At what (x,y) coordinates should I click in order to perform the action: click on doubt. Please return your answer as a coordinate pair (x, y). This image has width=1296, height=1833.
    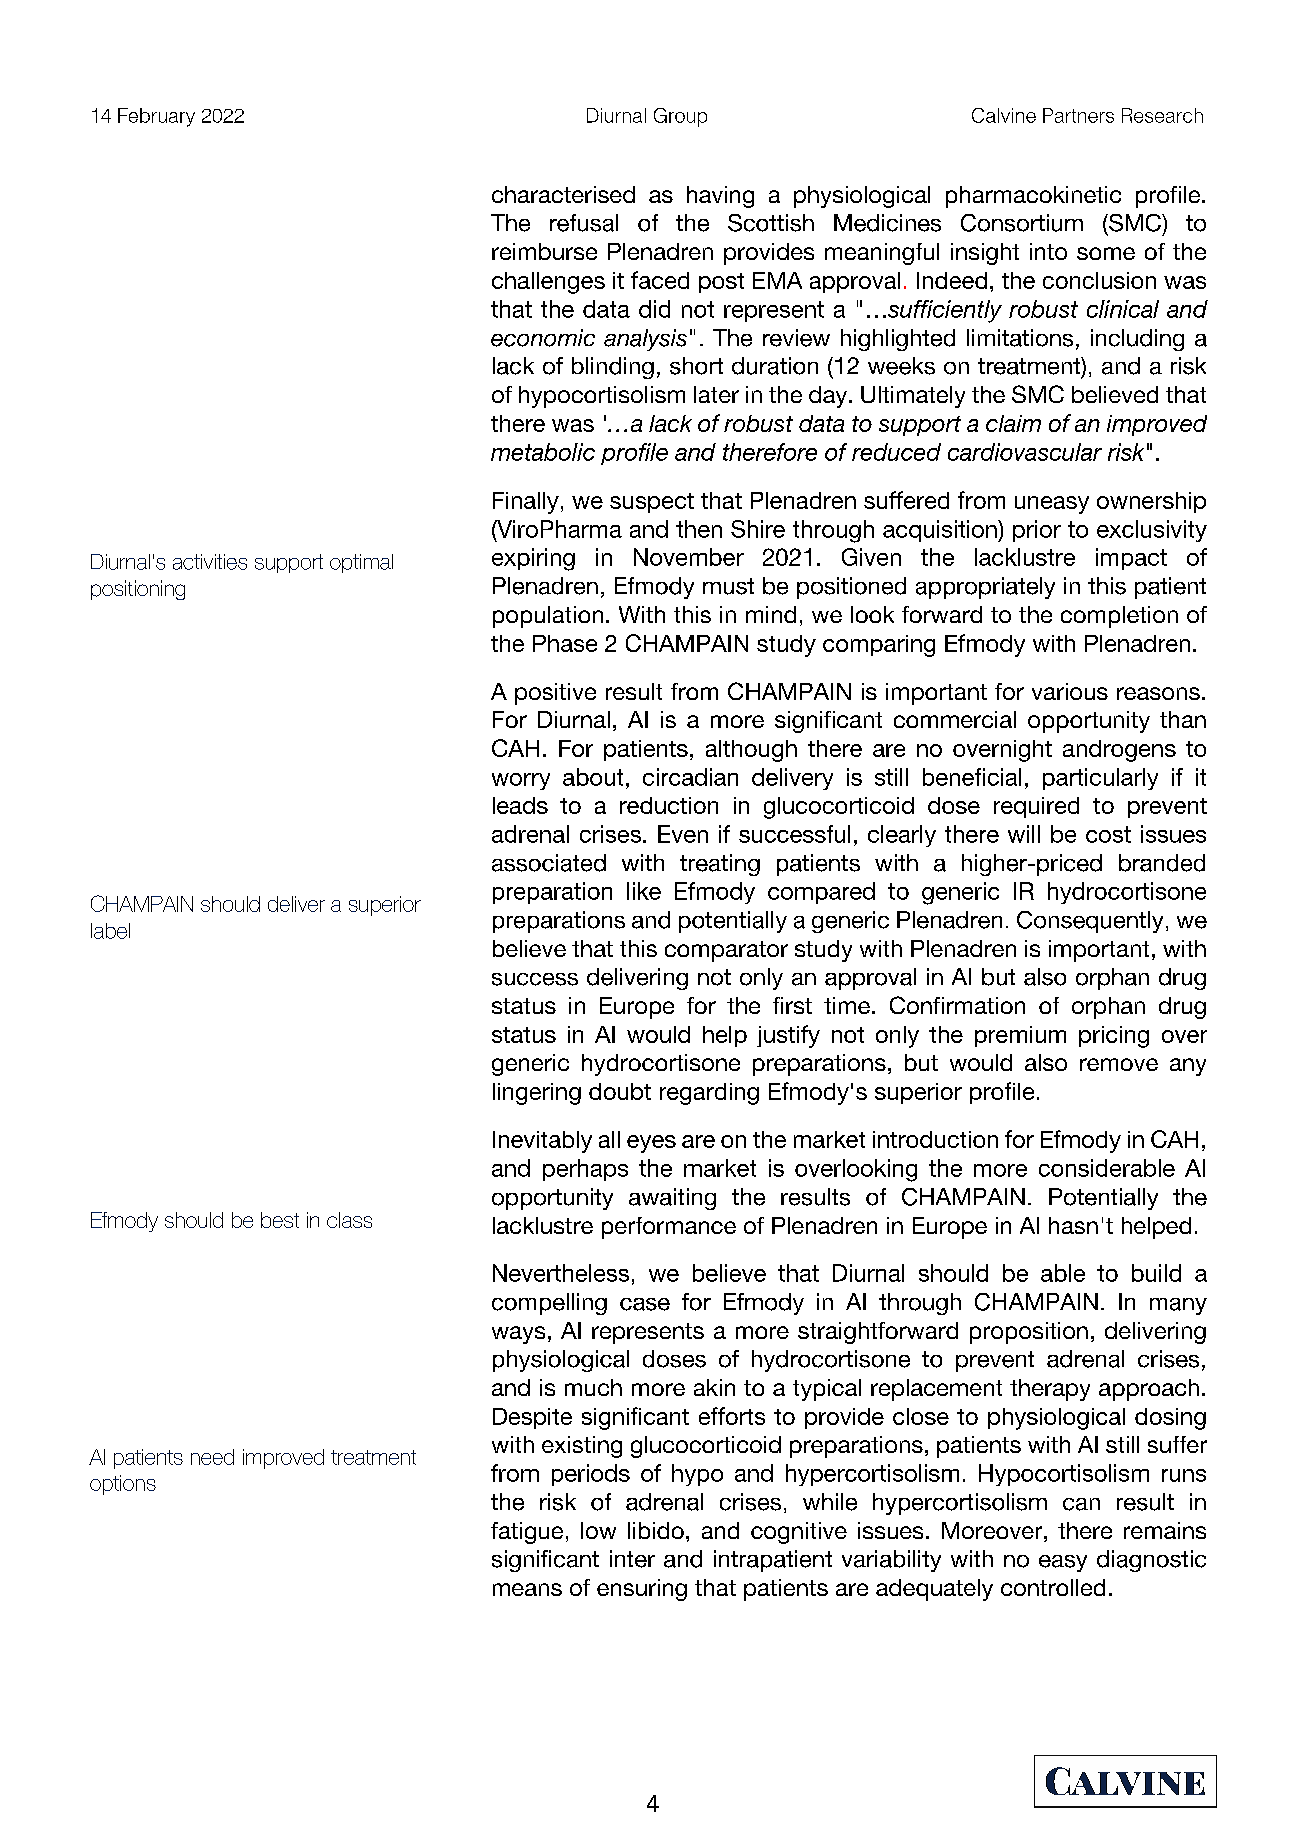
    Looking at the image, I should click on (620, 1091).
